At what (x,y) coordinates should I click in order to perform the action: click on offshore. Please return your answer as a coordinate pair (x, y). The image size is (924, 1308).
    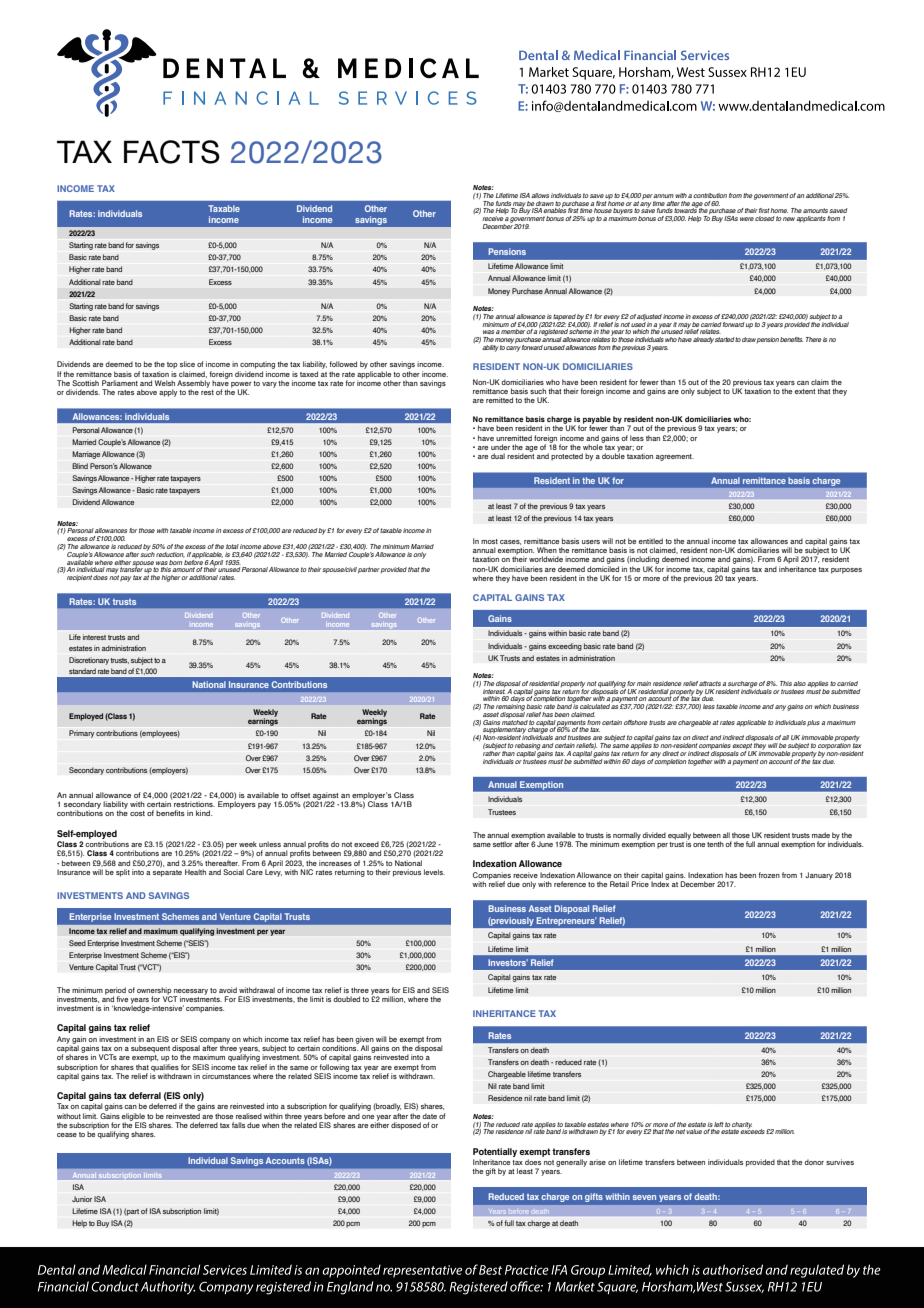
    Looking at the image, I should click on (636, 722).
